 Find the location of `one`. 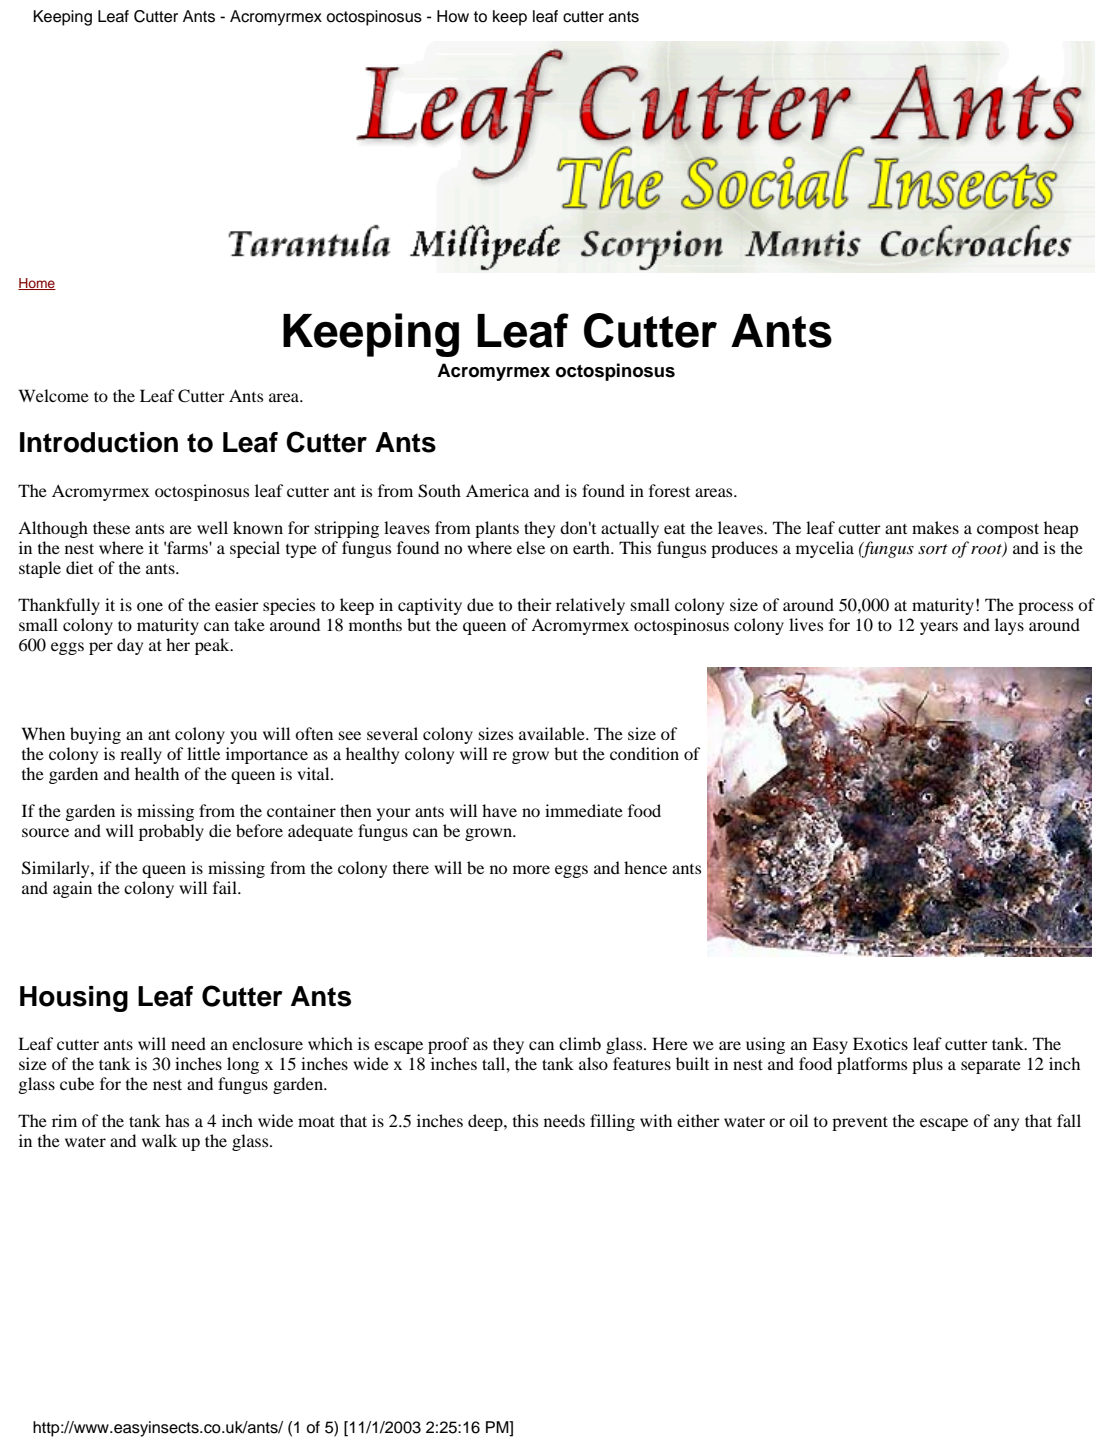

one is located at coordinates (150, 606).
